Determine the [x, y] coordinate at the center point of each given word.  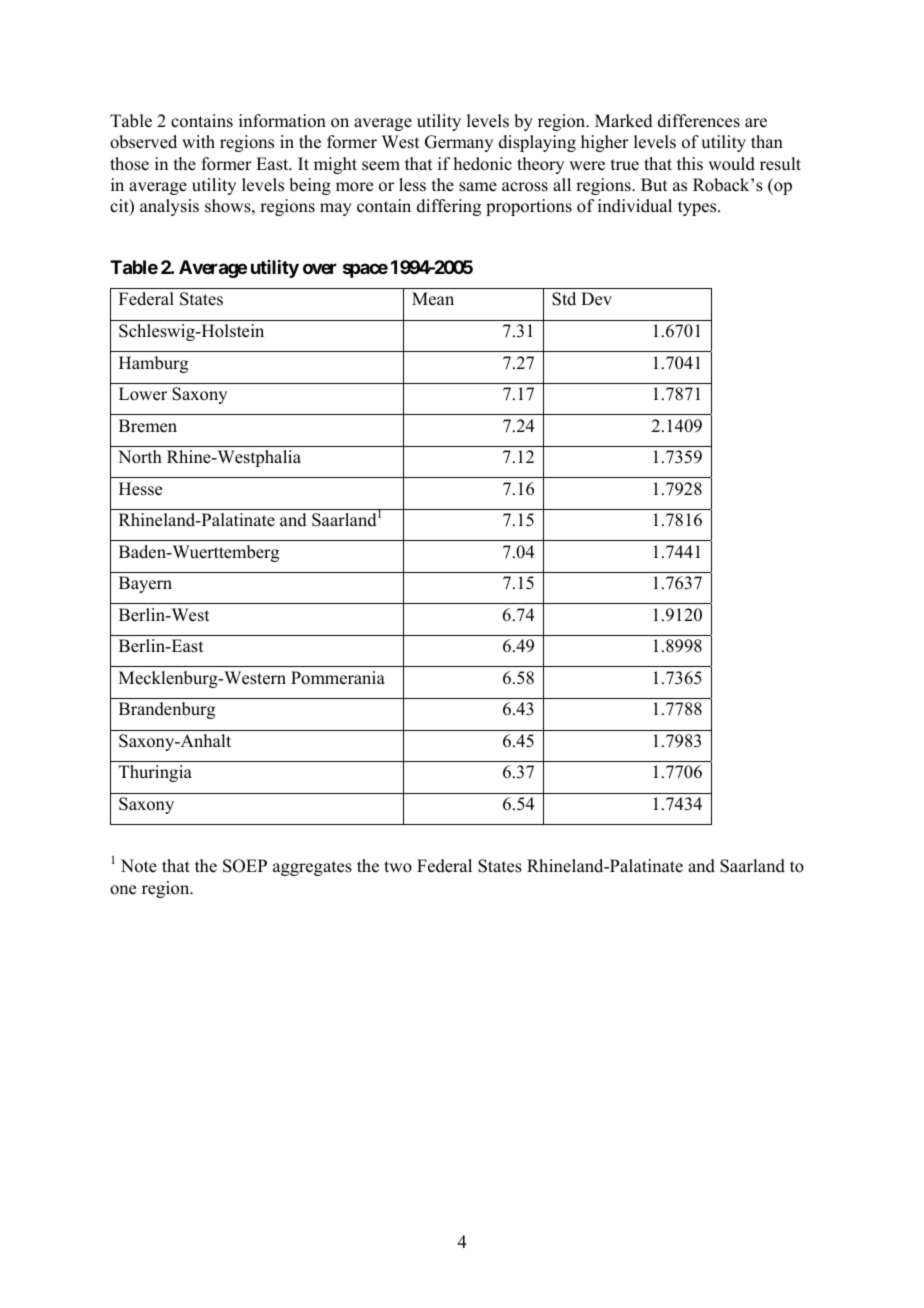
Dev [596, 299]
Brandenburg [167, 710]
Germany [459, 143]
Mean [433, 299]
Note [139, 866]
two [398, 867]
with [198, 141]
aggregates [312, 868]
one [123, 890]
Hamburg [153, 364]
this [690, 164]
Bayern [145, 584]
